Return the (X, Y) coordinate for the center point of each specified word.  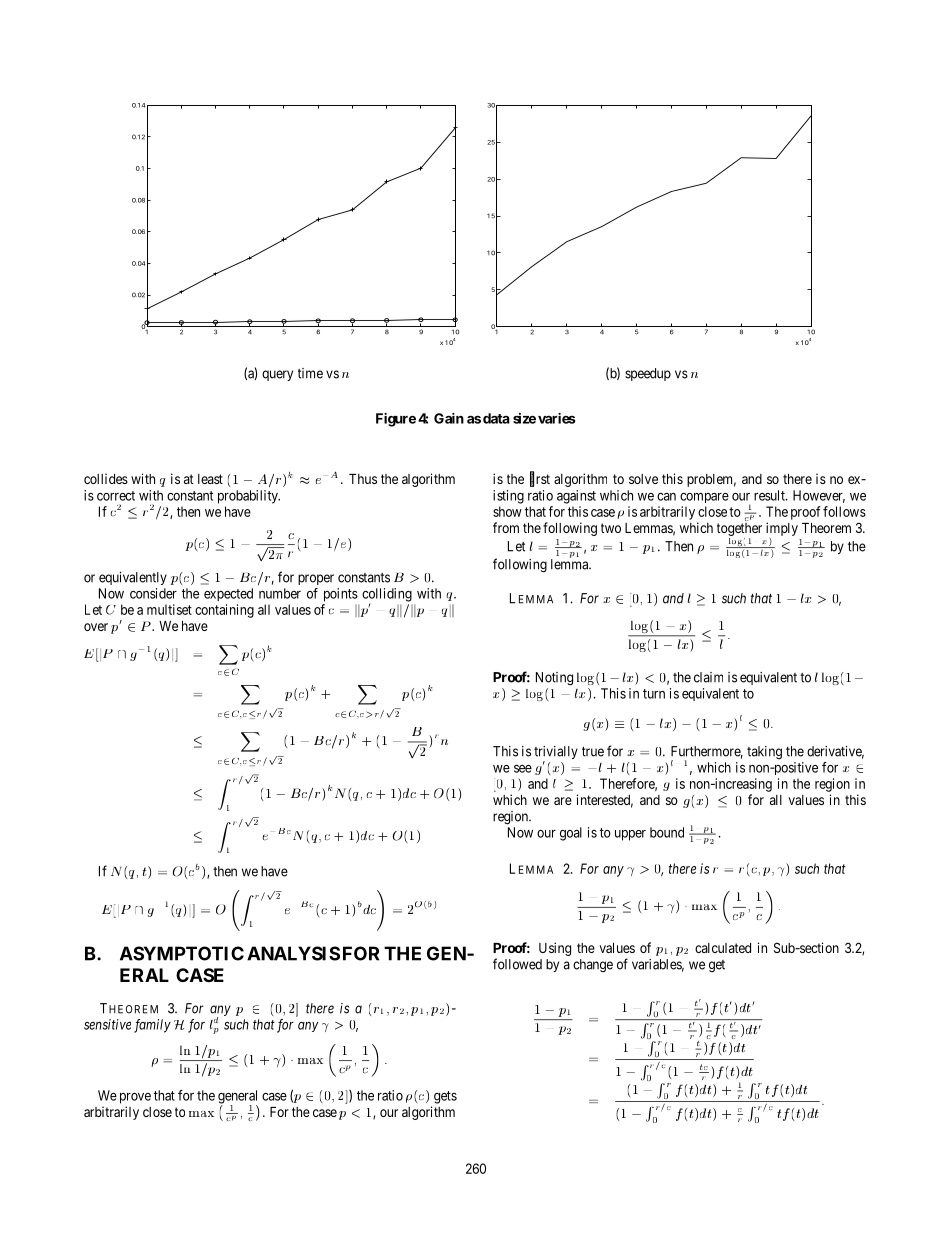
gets (445, 1097)
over (96, 627)
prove (135, 1098)
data (496, 418)
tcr (704, 1072)
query (277, 375)
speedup (648, 374)
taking (764, 752)
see (523, 769)
